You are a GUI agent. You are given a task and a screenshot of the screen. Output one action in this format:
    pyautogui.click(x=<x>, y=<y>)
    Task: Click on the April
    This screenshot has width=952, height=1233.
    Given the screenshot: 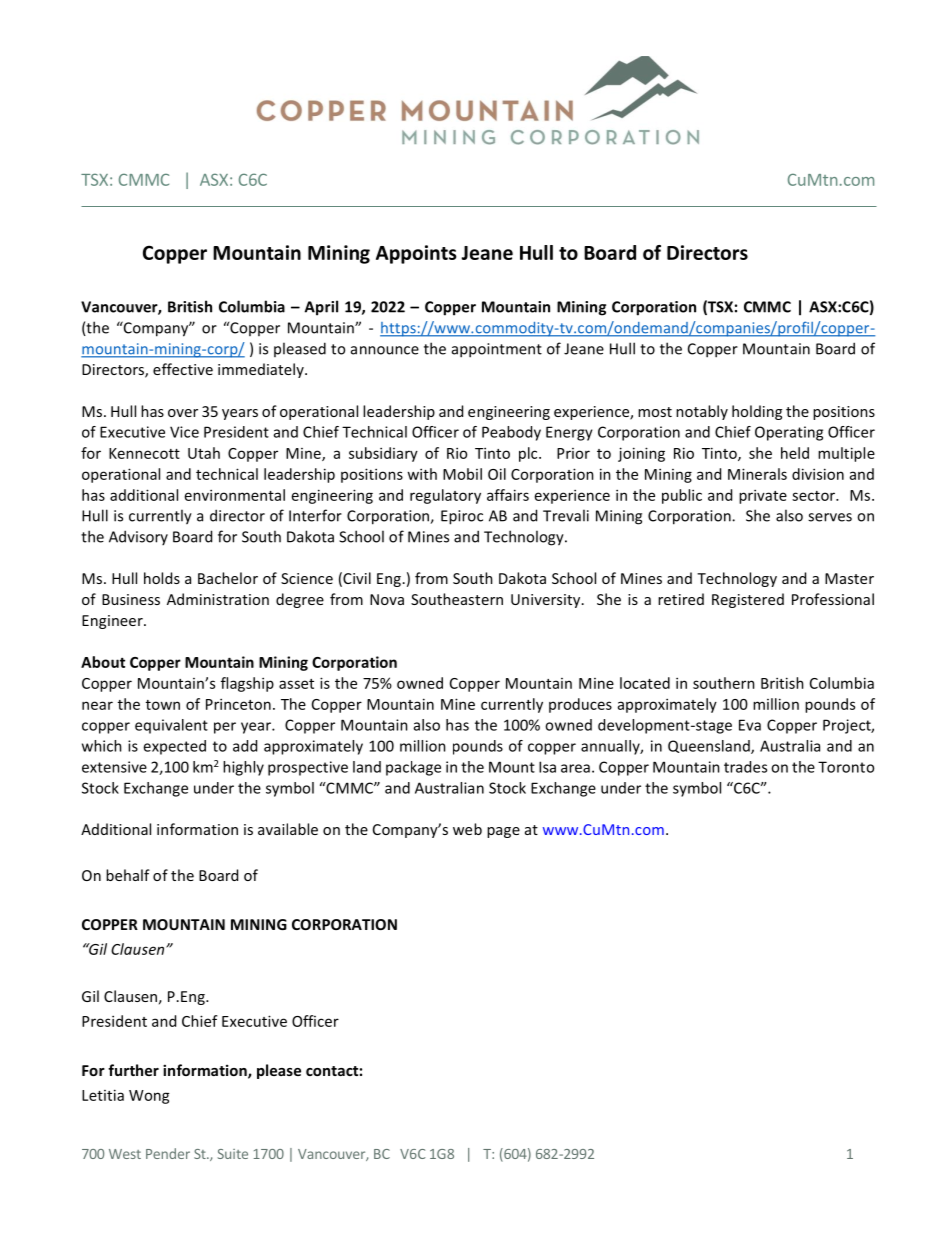 What is the action you would take?
    pyautogui.click(x=321, y=308)
